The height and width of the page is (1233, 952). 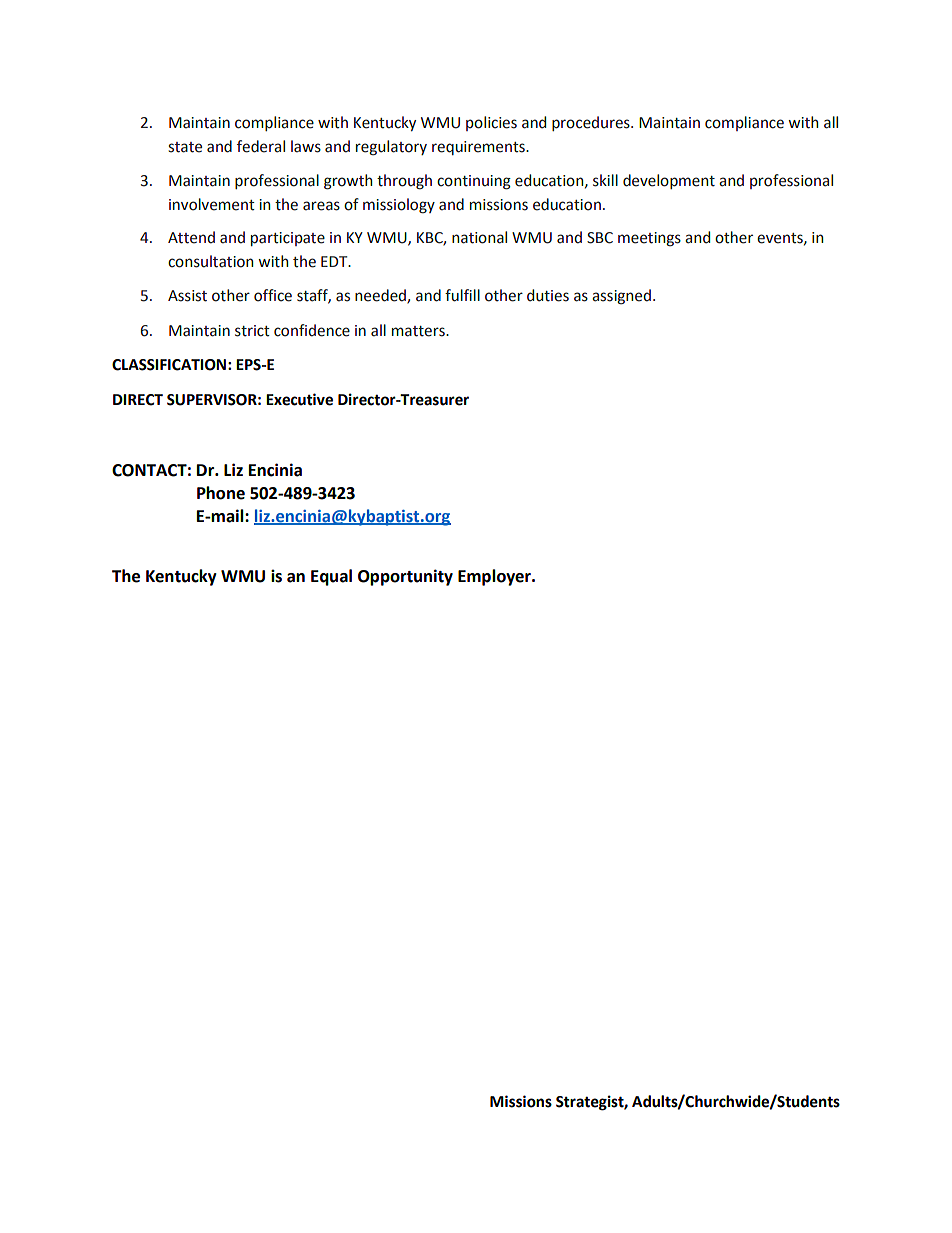 What do you see at coordinates (252, 331) in the page?
I see `strict` at bounding box center [252, 331].
